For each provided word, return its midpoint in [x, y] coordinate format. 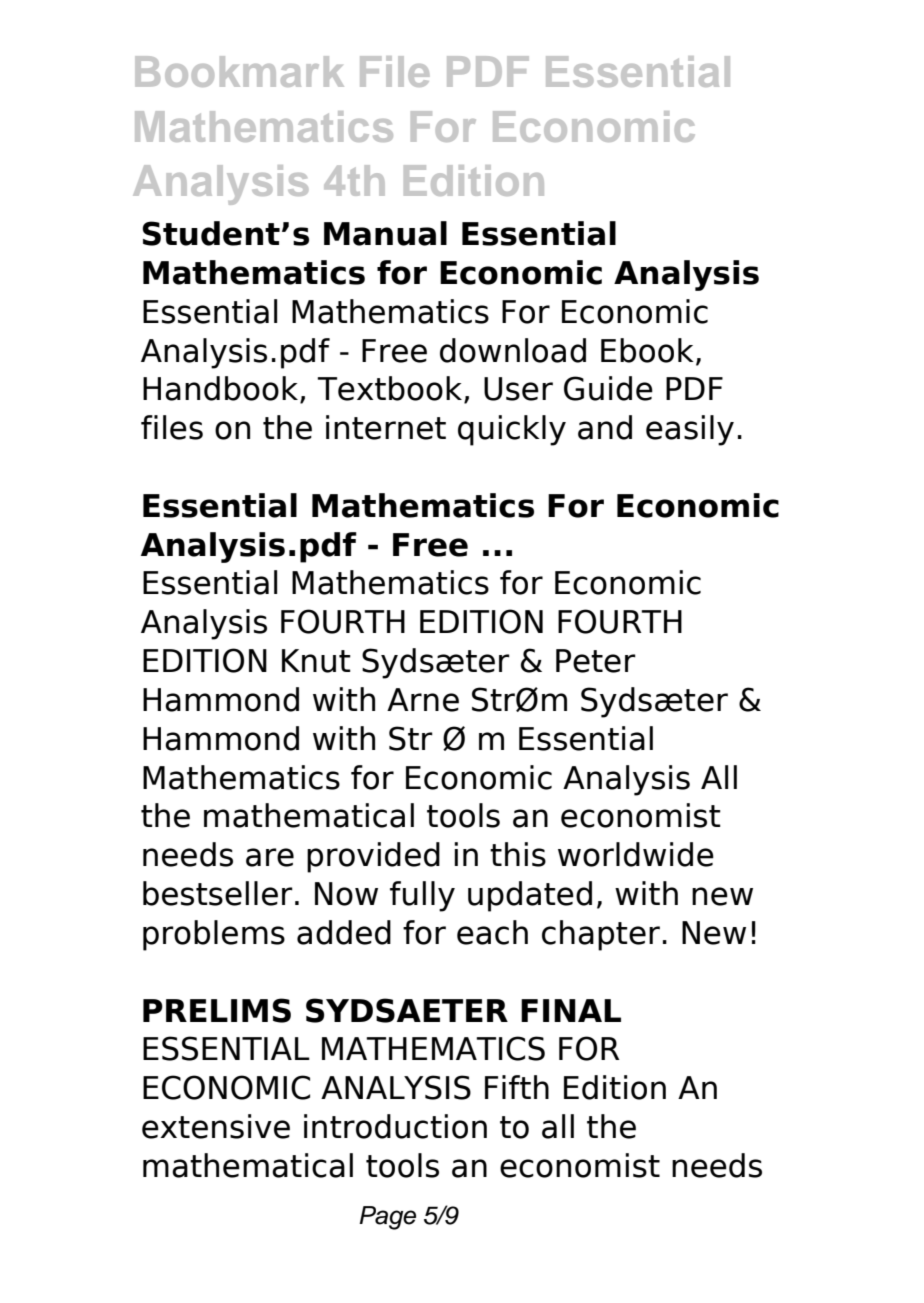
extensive [216, 1126]
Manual [385, 233]
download [513, 350]
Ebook [647, 350]
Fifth [517, 1087]
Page [387, 1218]
